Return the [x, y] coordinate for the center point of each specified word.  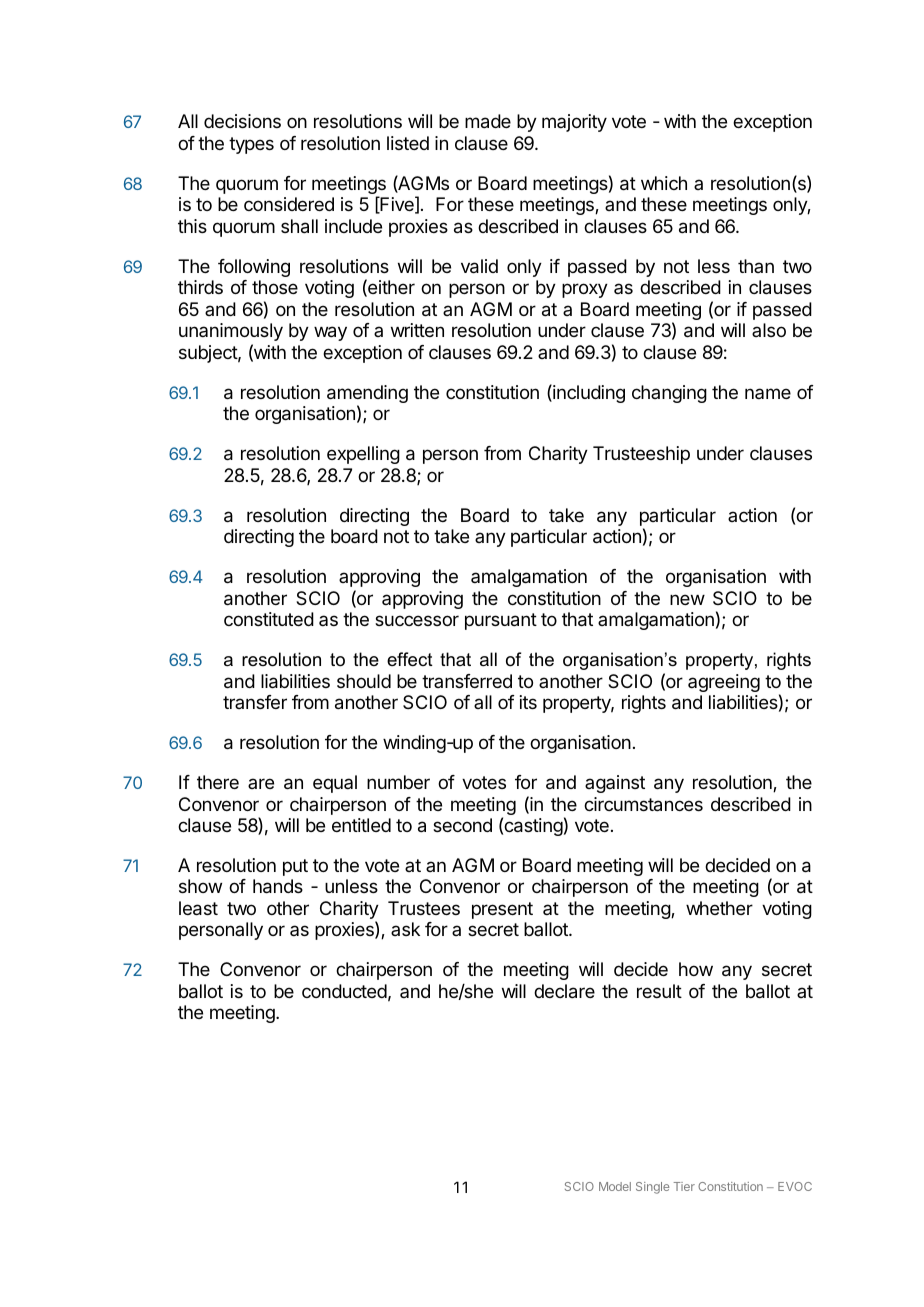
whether [719, 908]
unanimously [231, 332]
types [251, 145]
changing [669, 394]
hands [278, 886]
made [488, 121]
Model [615, 1186]
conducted [344, 991]
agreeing [724, 683]
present [502, 910]
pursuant [501, 621]
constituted [269, 619]
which [664, 183]
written [417, 330]
